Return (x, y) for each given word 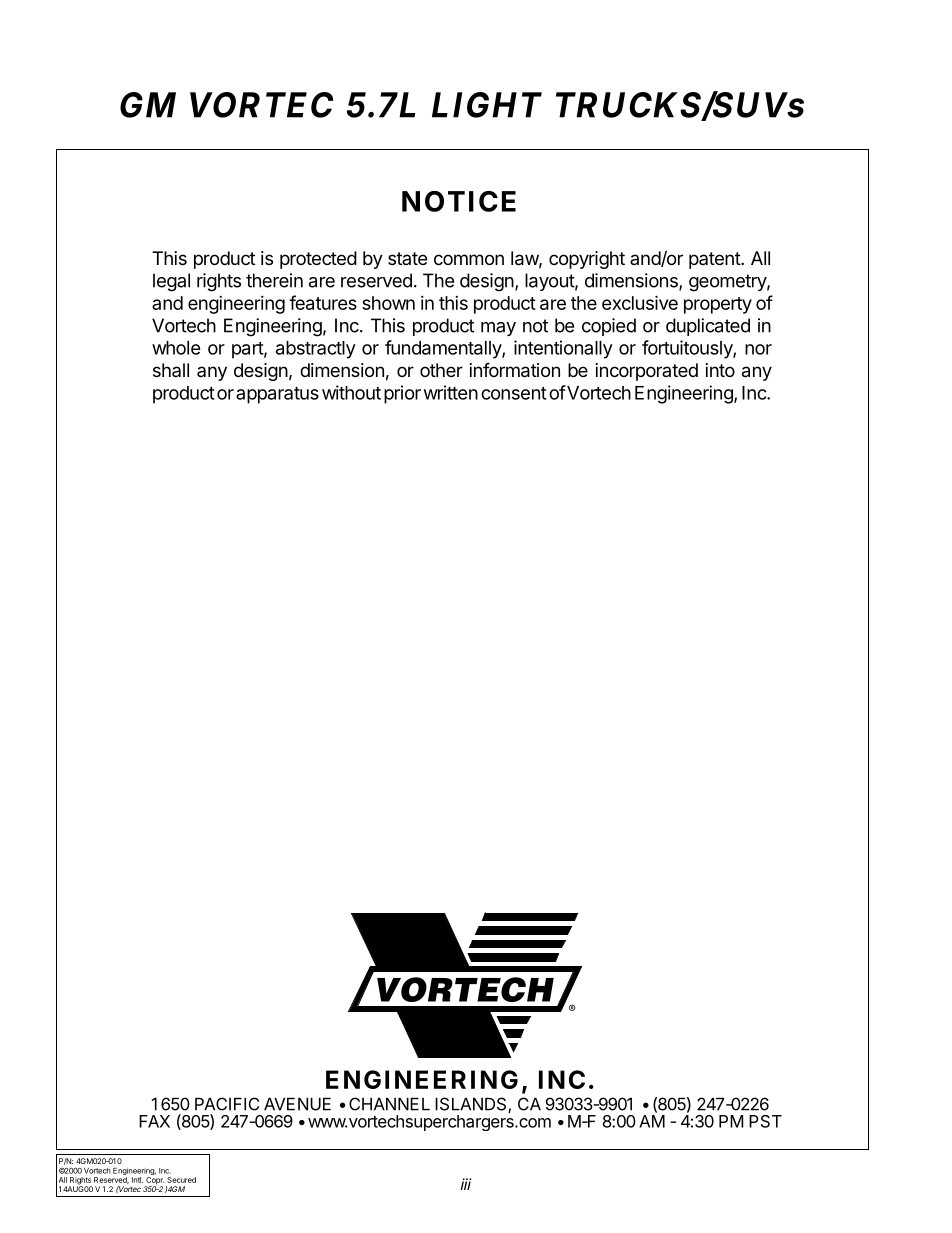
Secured (181, 1180)
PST (765, 1121)
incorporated (647, 372)
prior (402, 394)
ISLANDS (472, 1105)
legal (171, 282)
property (718, 305)
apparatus (277, 395)
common (469, 259)
